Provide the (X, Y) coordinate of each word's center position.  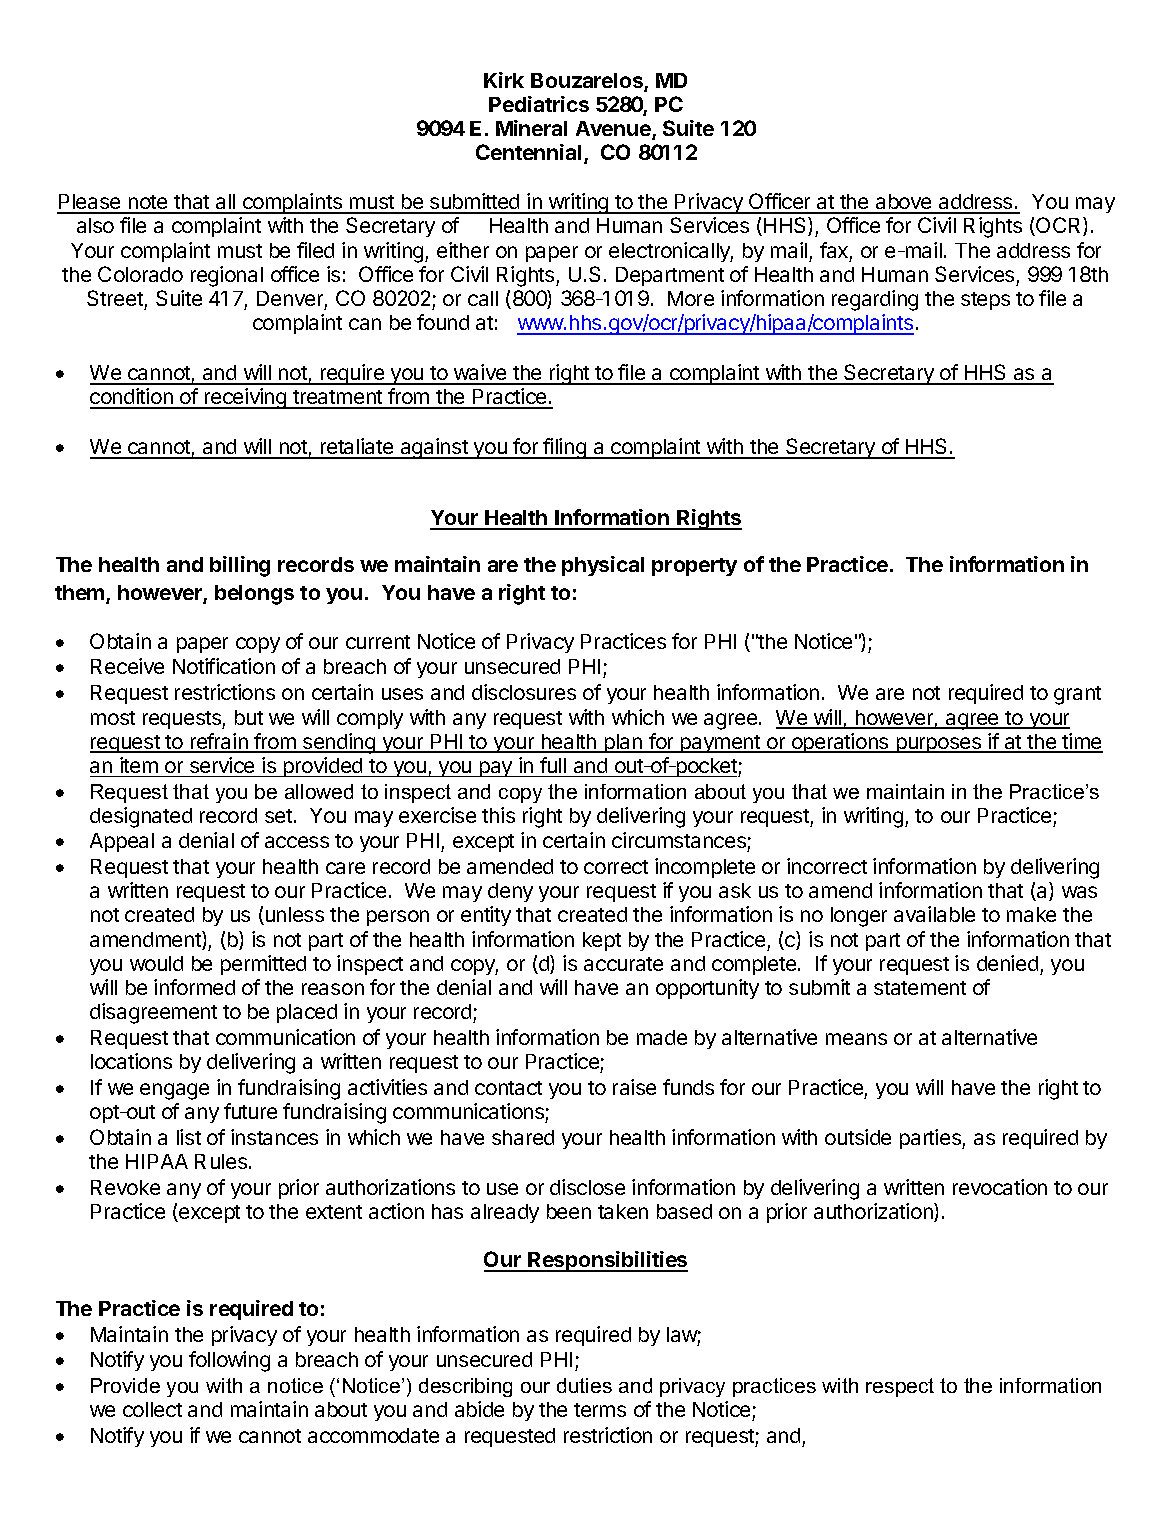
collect (152, 1409)
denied (1007, 963)
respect (900, 1387)
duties (584, 1385)
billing (240, 566)
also (95, 225)
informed (194, 987)
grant (1077, 695)
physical (603, 566)
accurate (623, 964)
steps (985, 301)
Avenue (614, 130)
